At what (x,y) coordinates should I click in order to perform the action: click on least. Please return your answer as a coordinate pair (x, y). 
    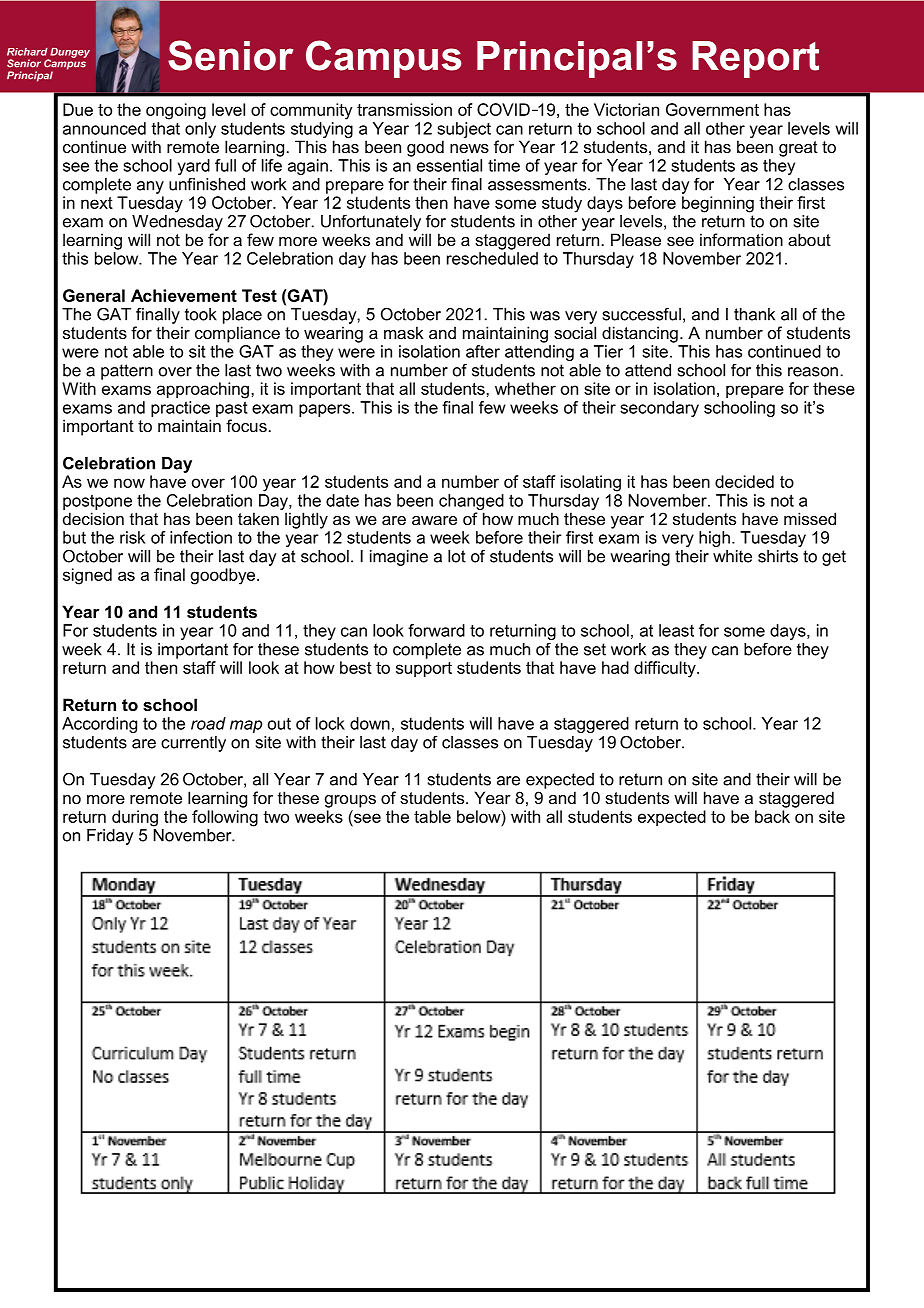
    Looking at the image, I should click on (676, 630).
